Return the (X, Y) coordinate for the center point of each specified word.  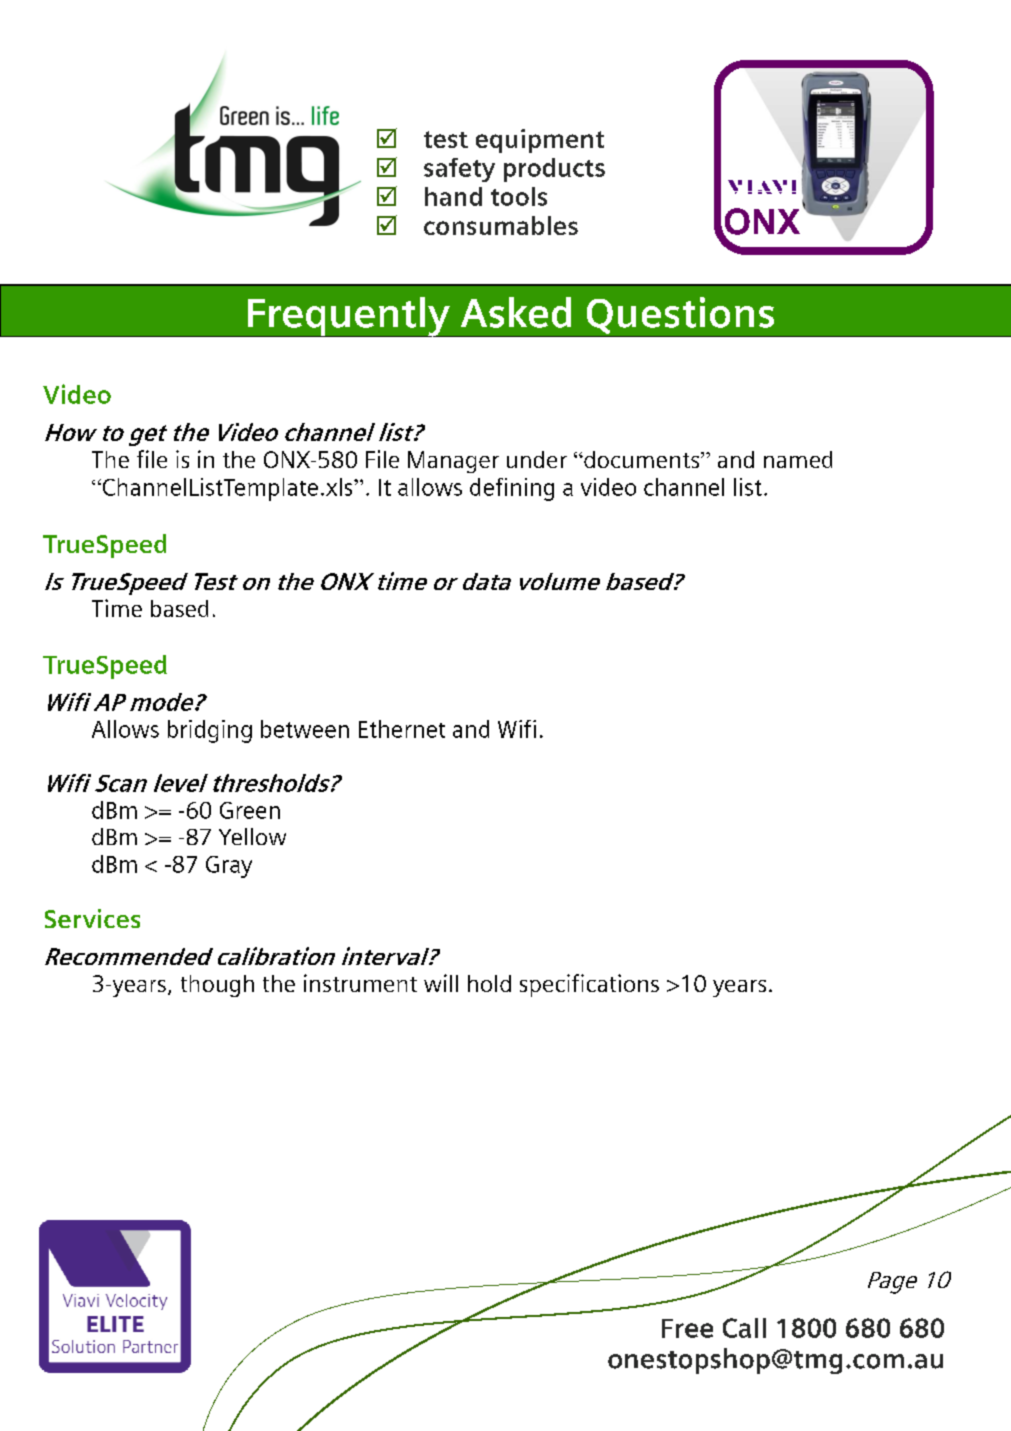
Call (744, 1328)
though (217, 986)
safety (459, 170)
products (554, 170)
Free (687, 1328)
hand (453, 196)
